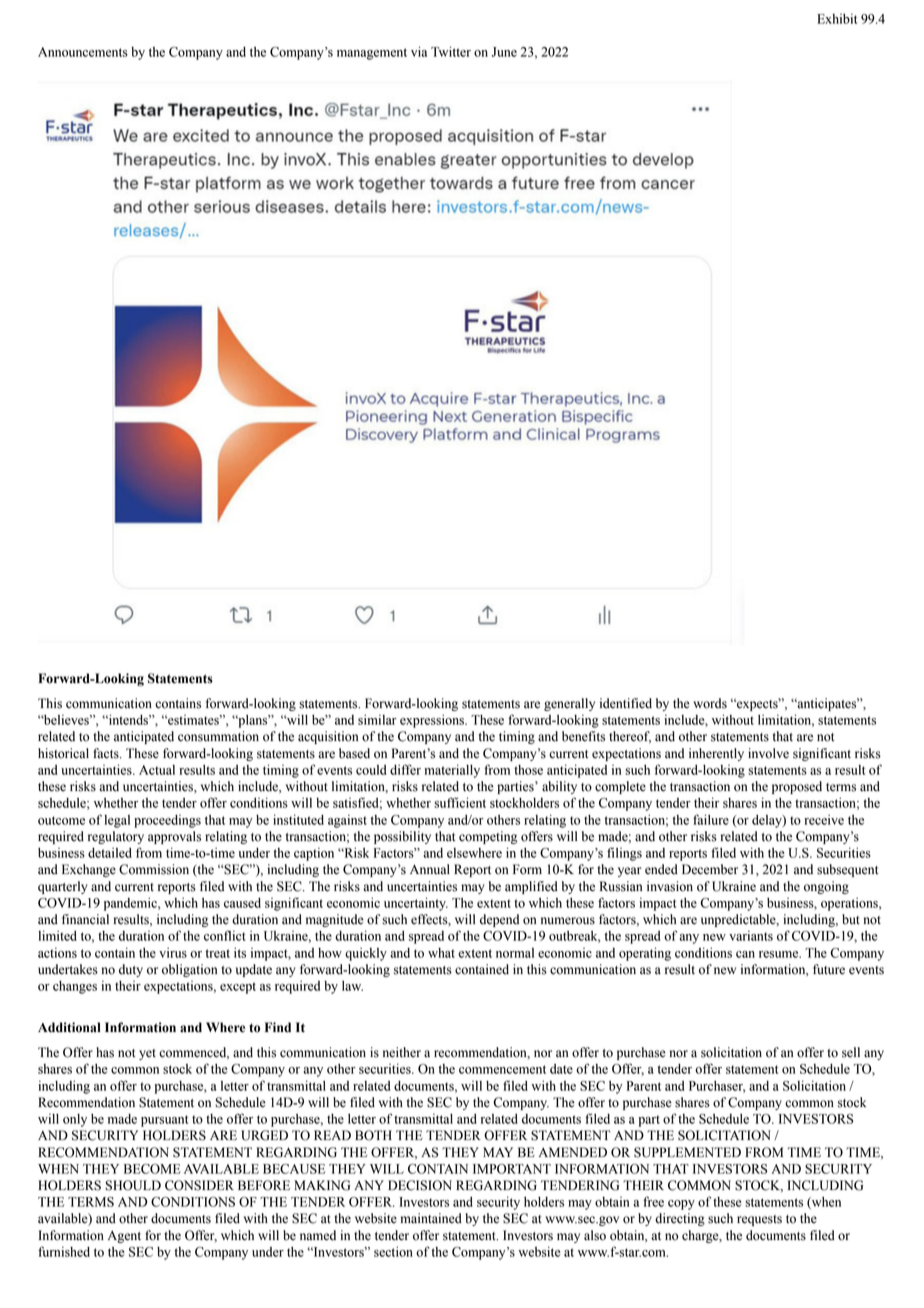 This document has height=1308, width=924. I want to click on requests, so click(759, 1220).
